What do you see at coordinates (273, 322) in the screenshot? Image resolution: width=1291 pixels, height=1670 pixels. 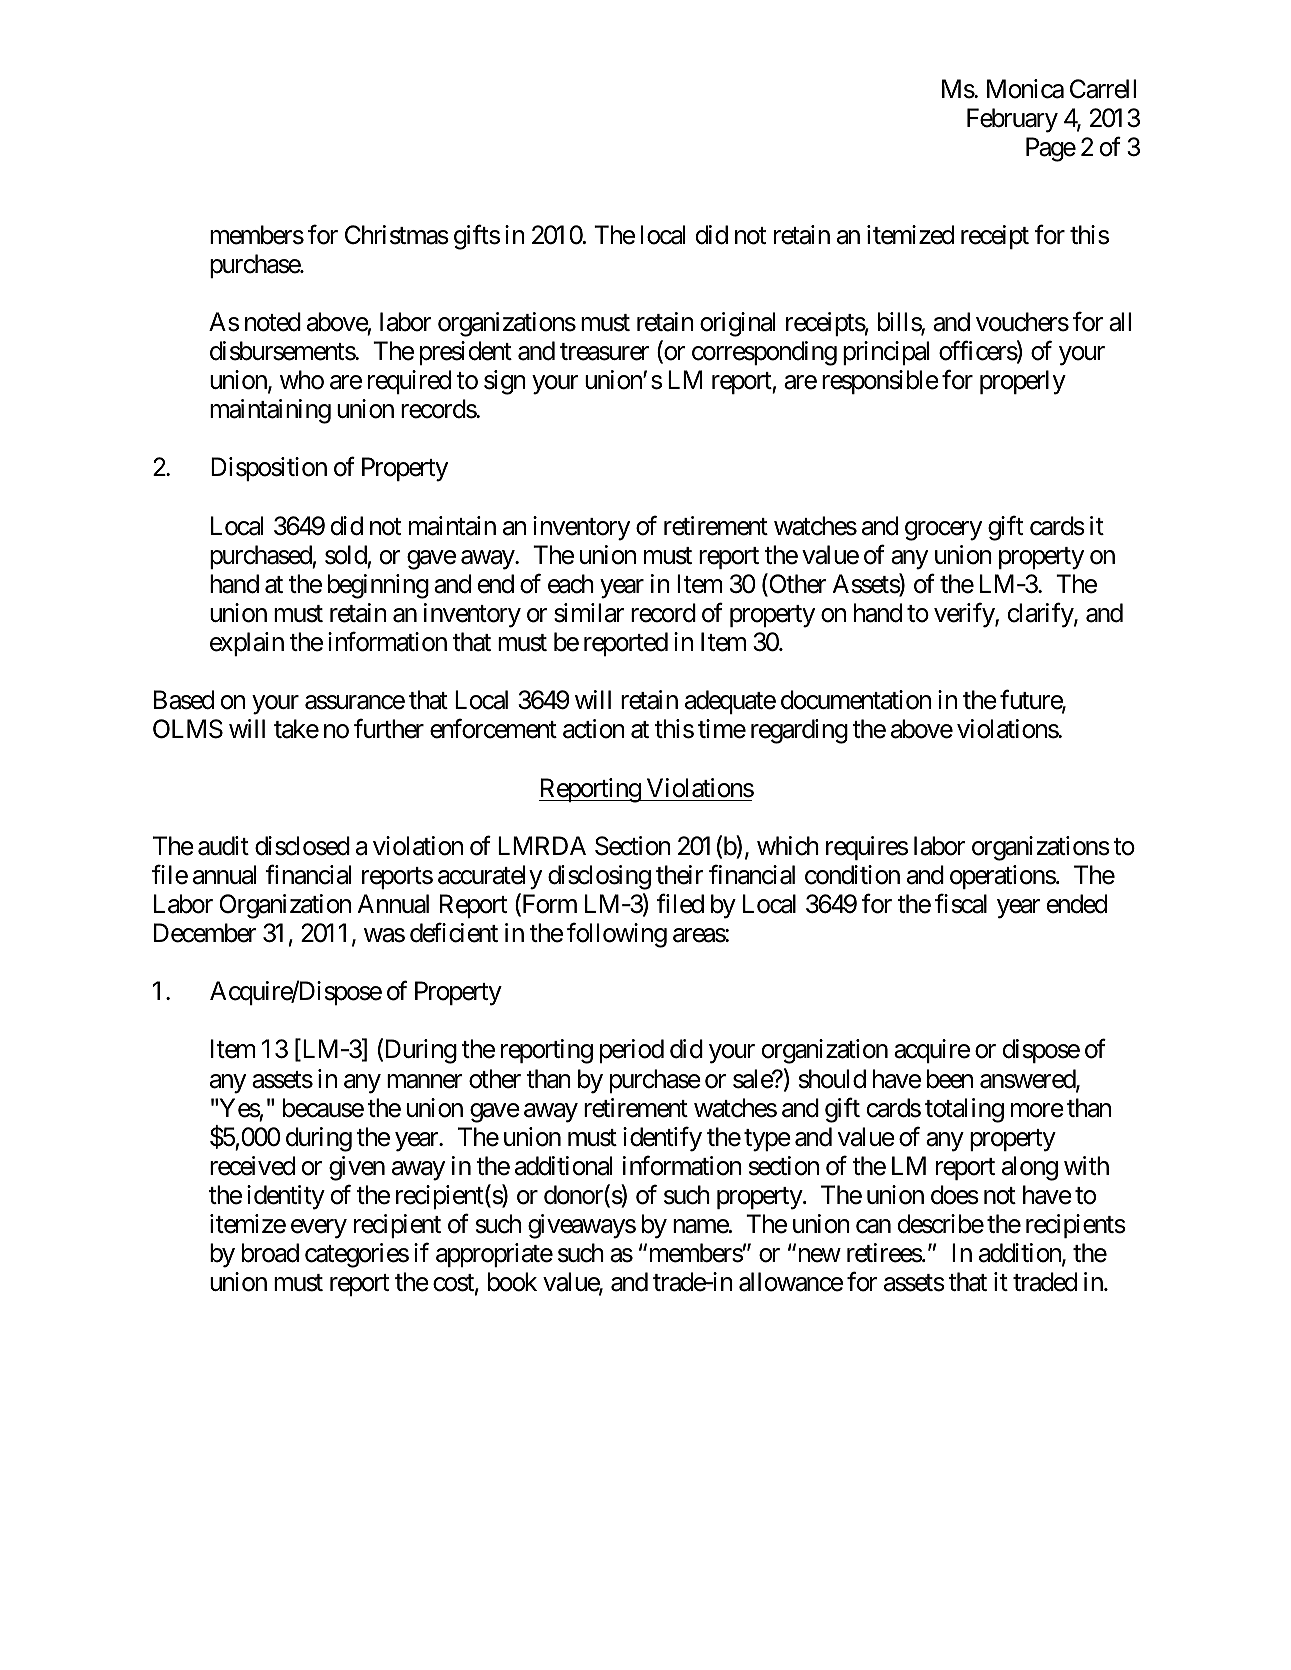 I see `noted` at bounding box center [273, 322].
